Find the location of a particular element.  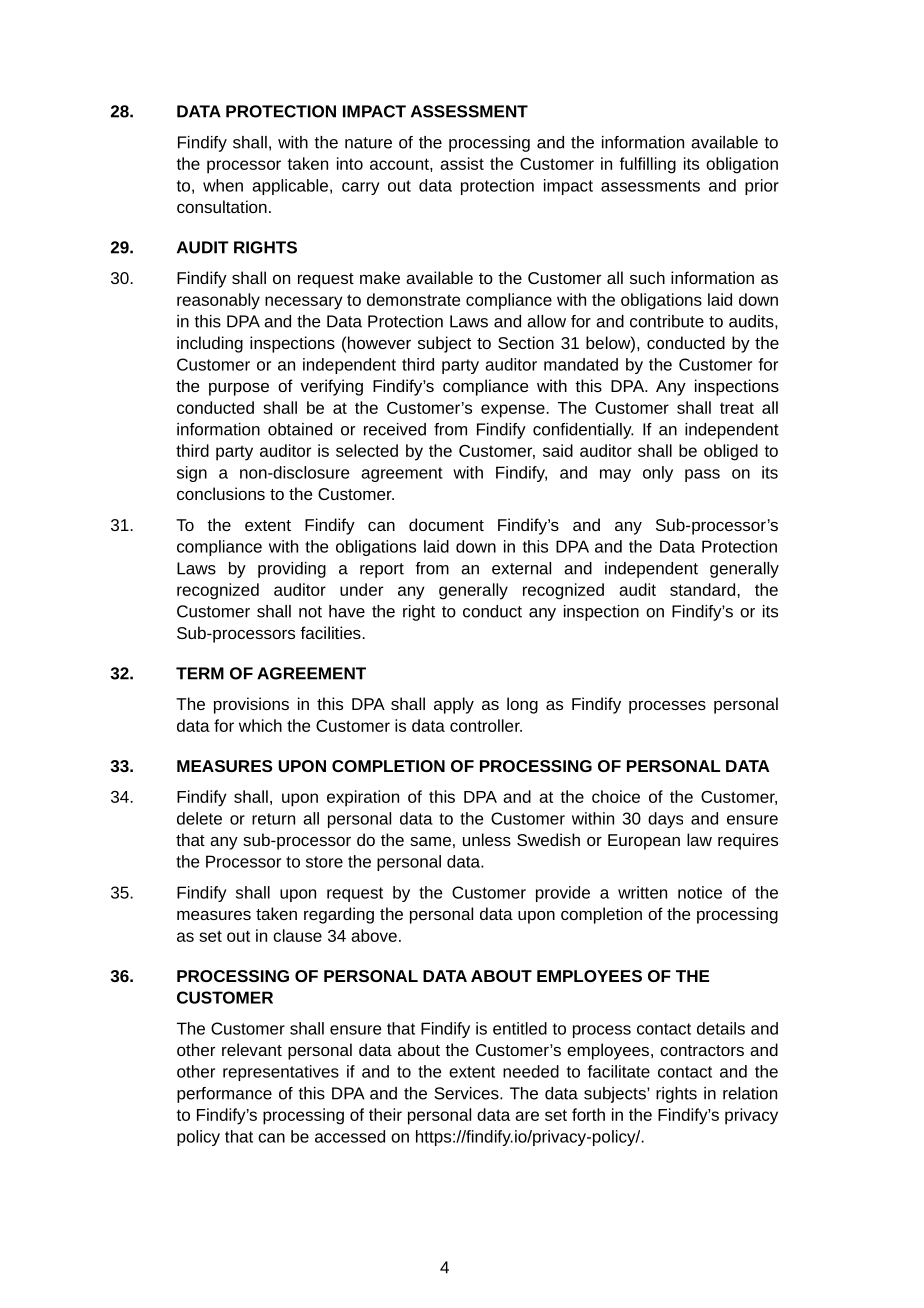

return is located at coordinates (273, 819).
